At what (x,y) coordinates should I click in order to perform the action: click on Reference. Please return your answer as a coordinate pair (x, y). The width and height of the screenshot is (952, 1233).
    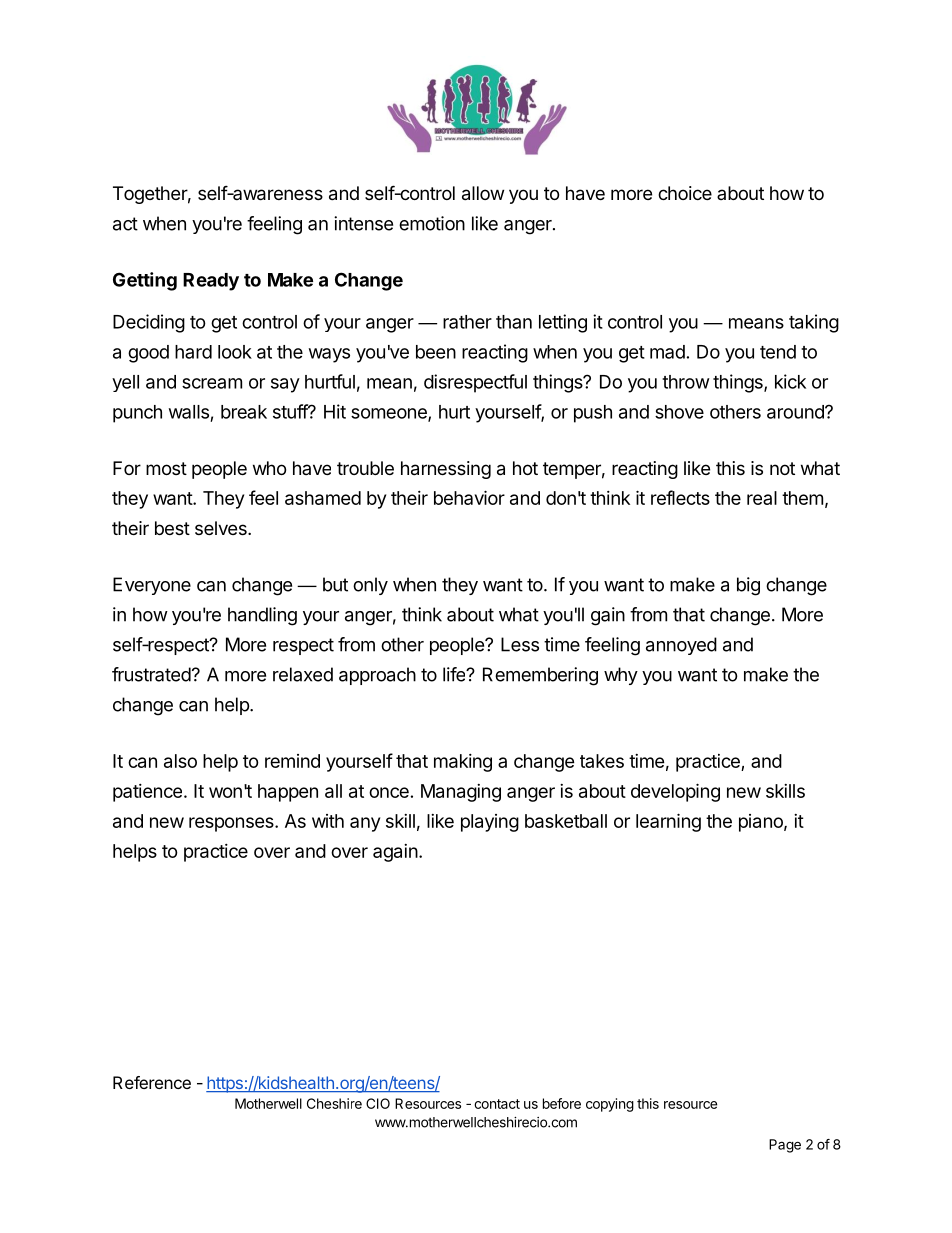
    Looking at the image, I should click on (152, 1082).
